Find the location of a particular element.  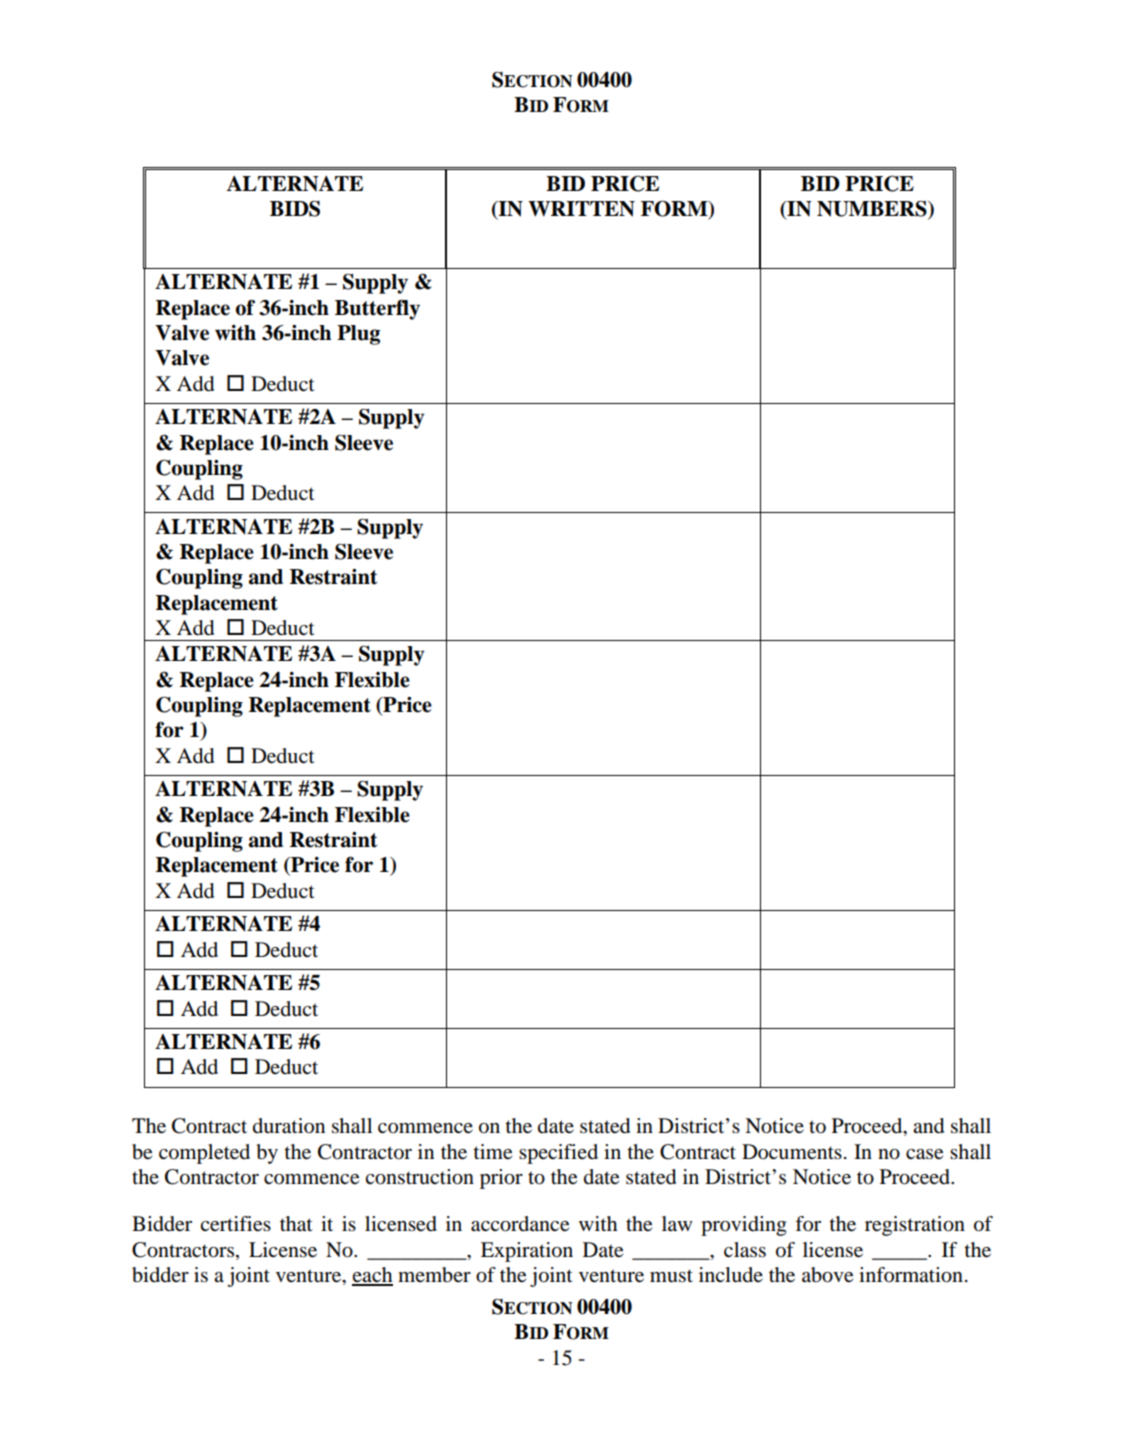

NUMBERS is located at coordinates (873, 209).
